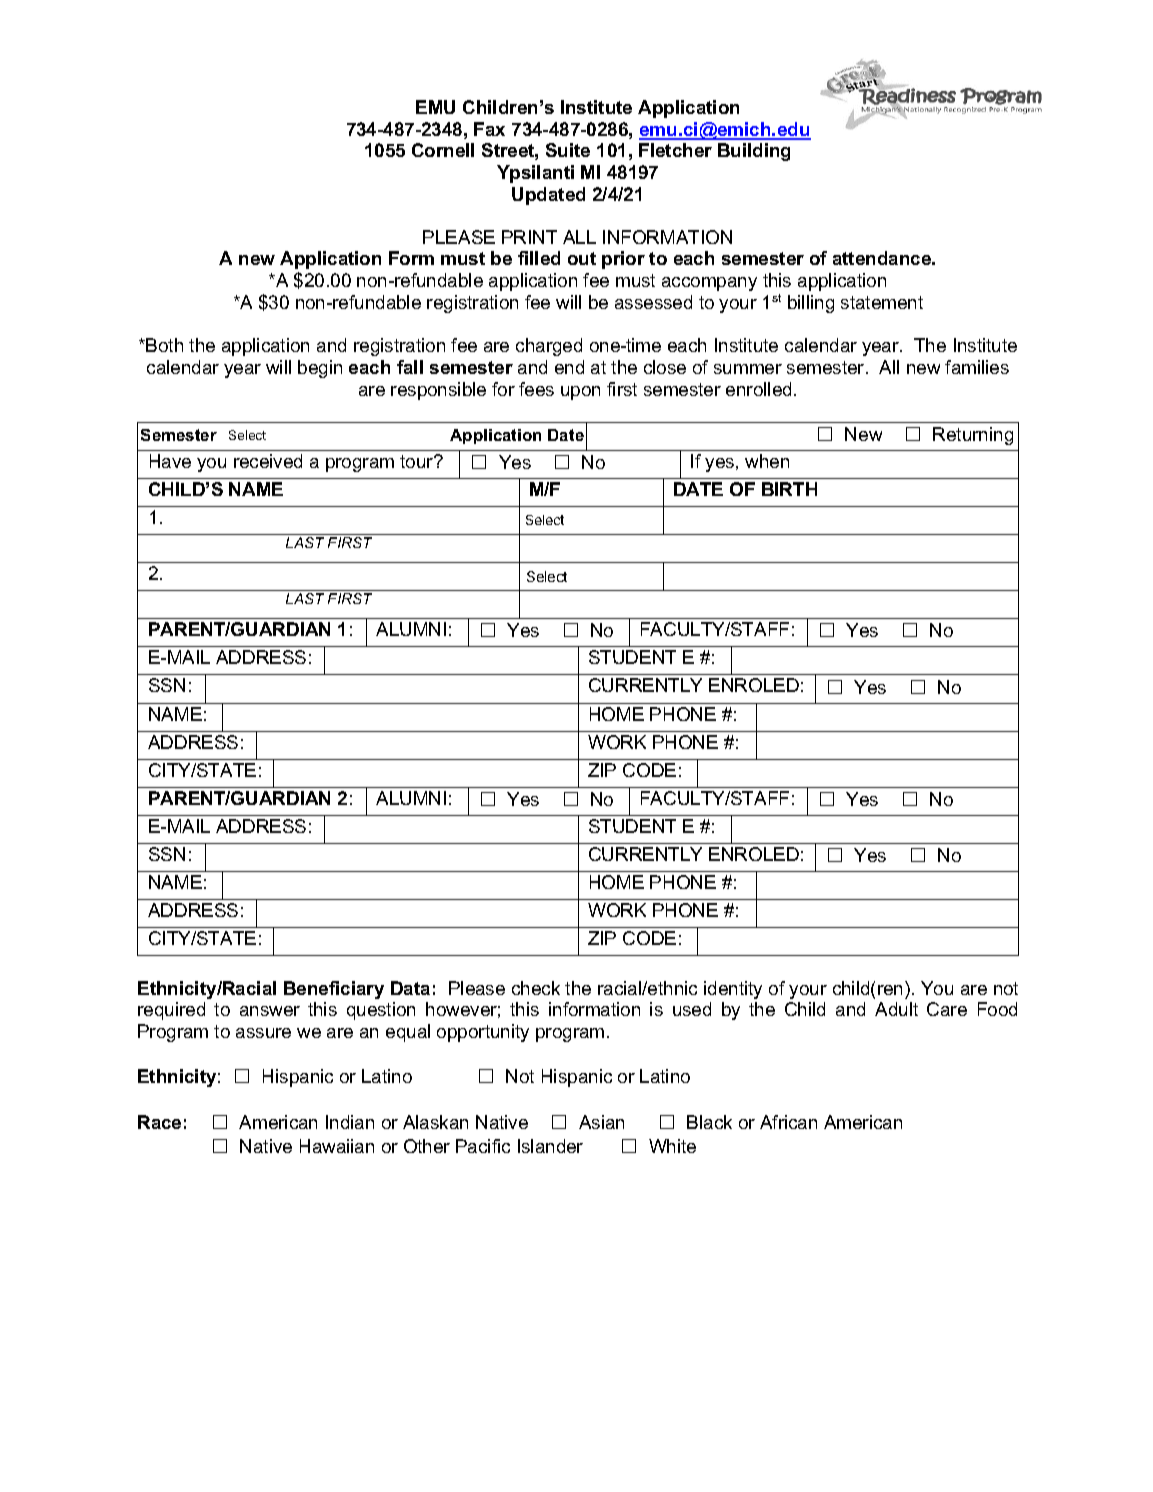  I want to click on Beneficiary, so click(334, 990).
